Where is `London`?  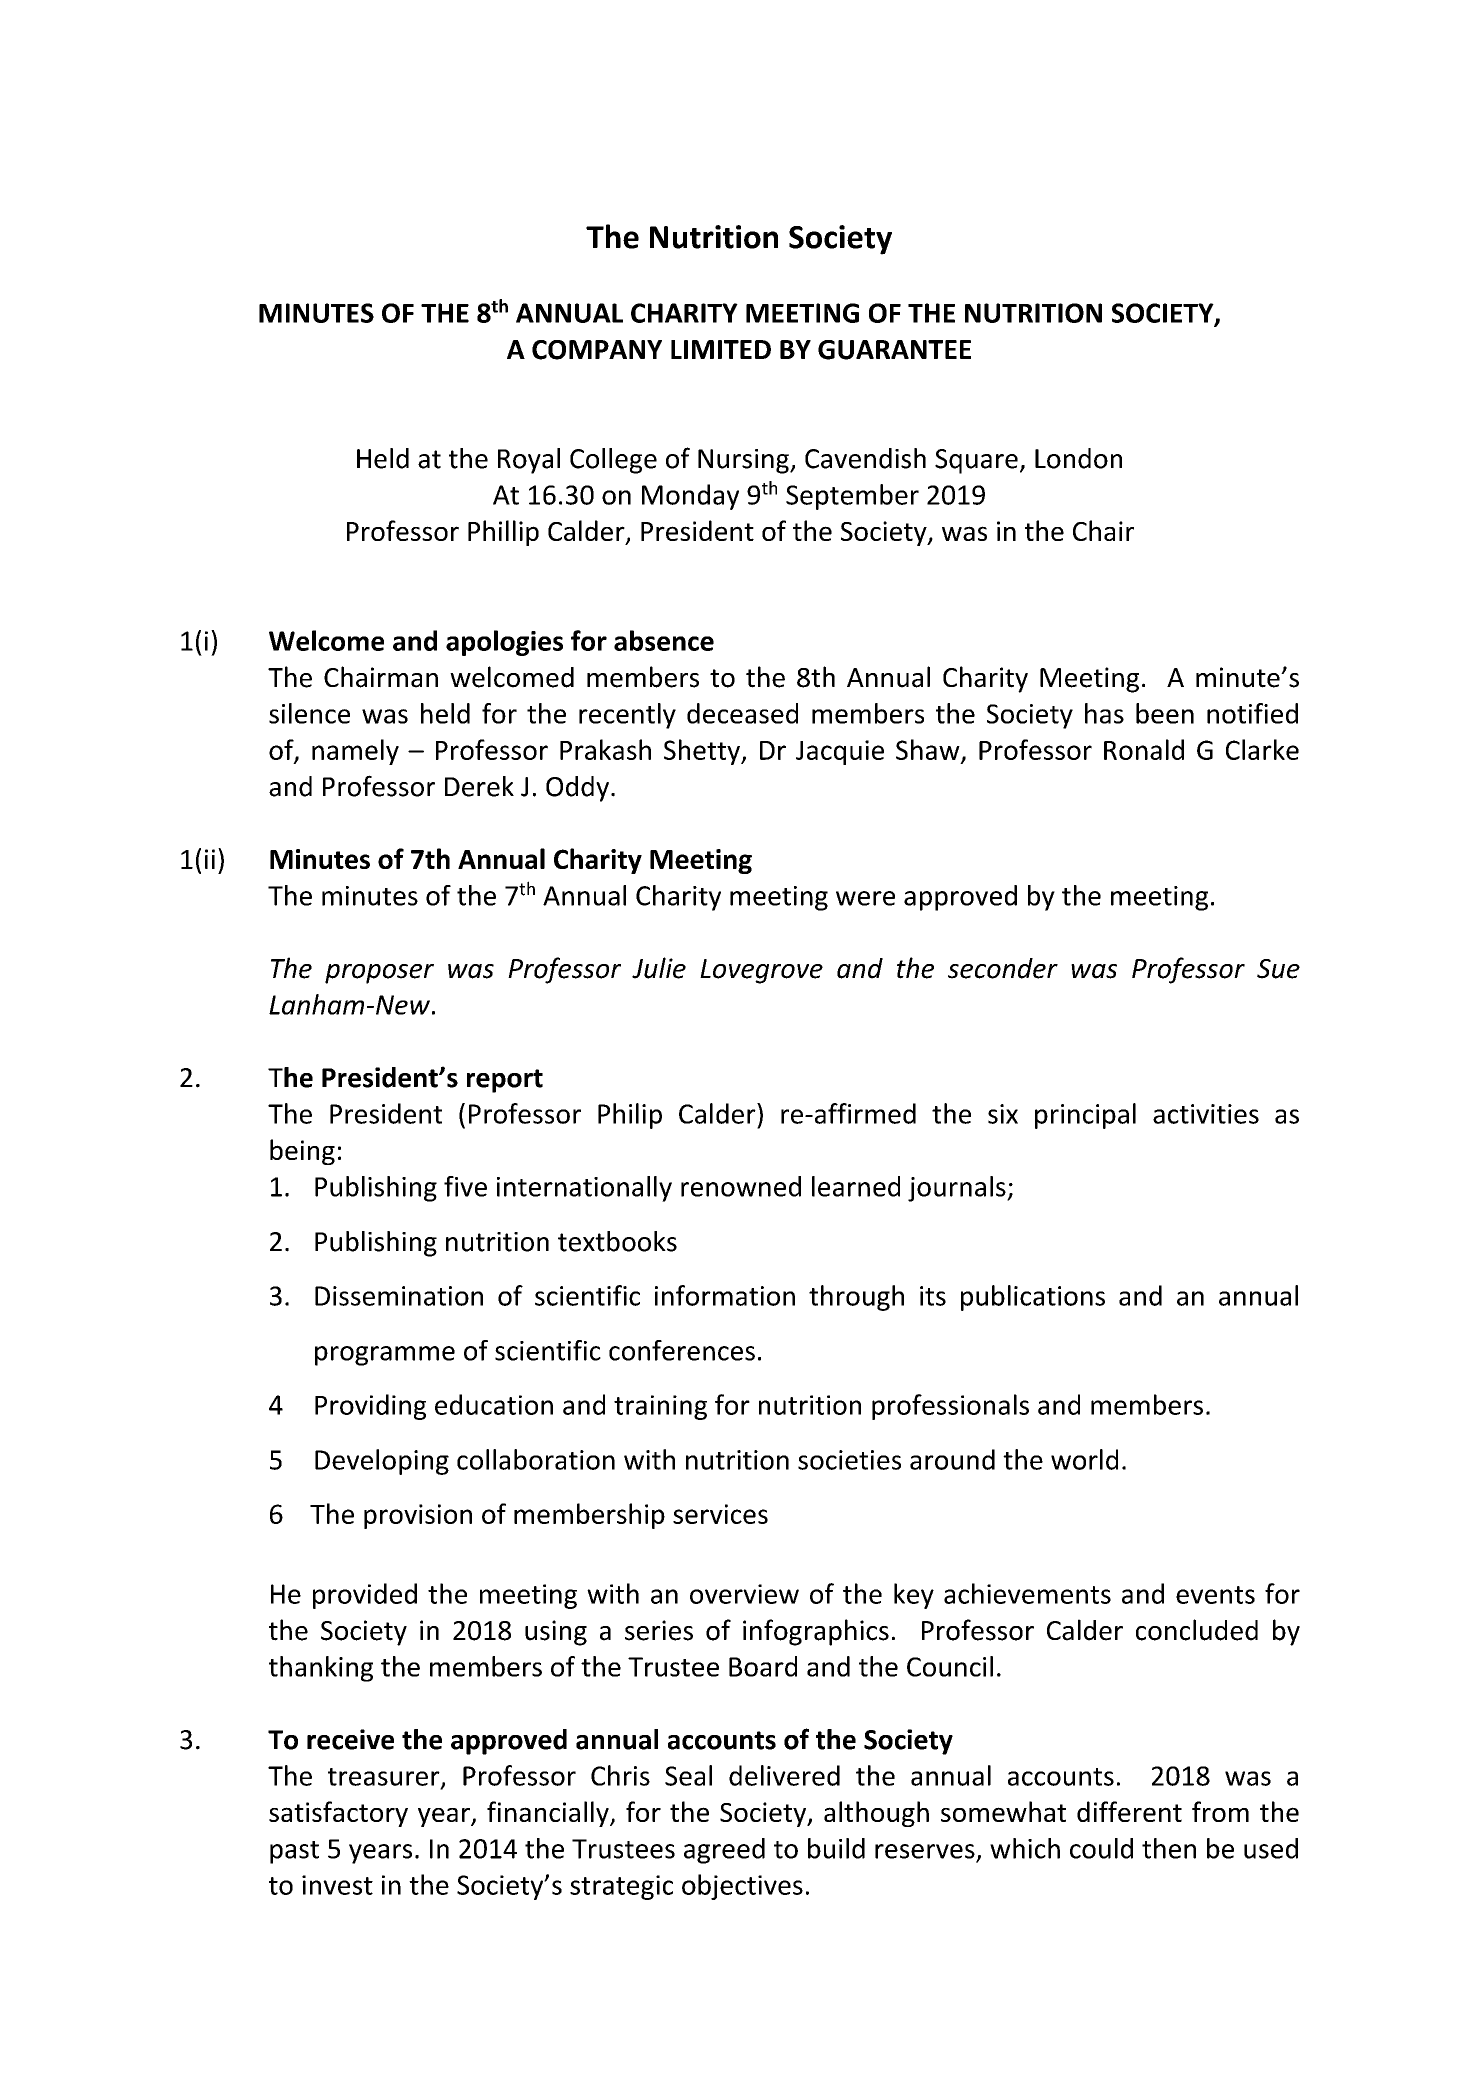 London is located at coordinates (1078, 458).
